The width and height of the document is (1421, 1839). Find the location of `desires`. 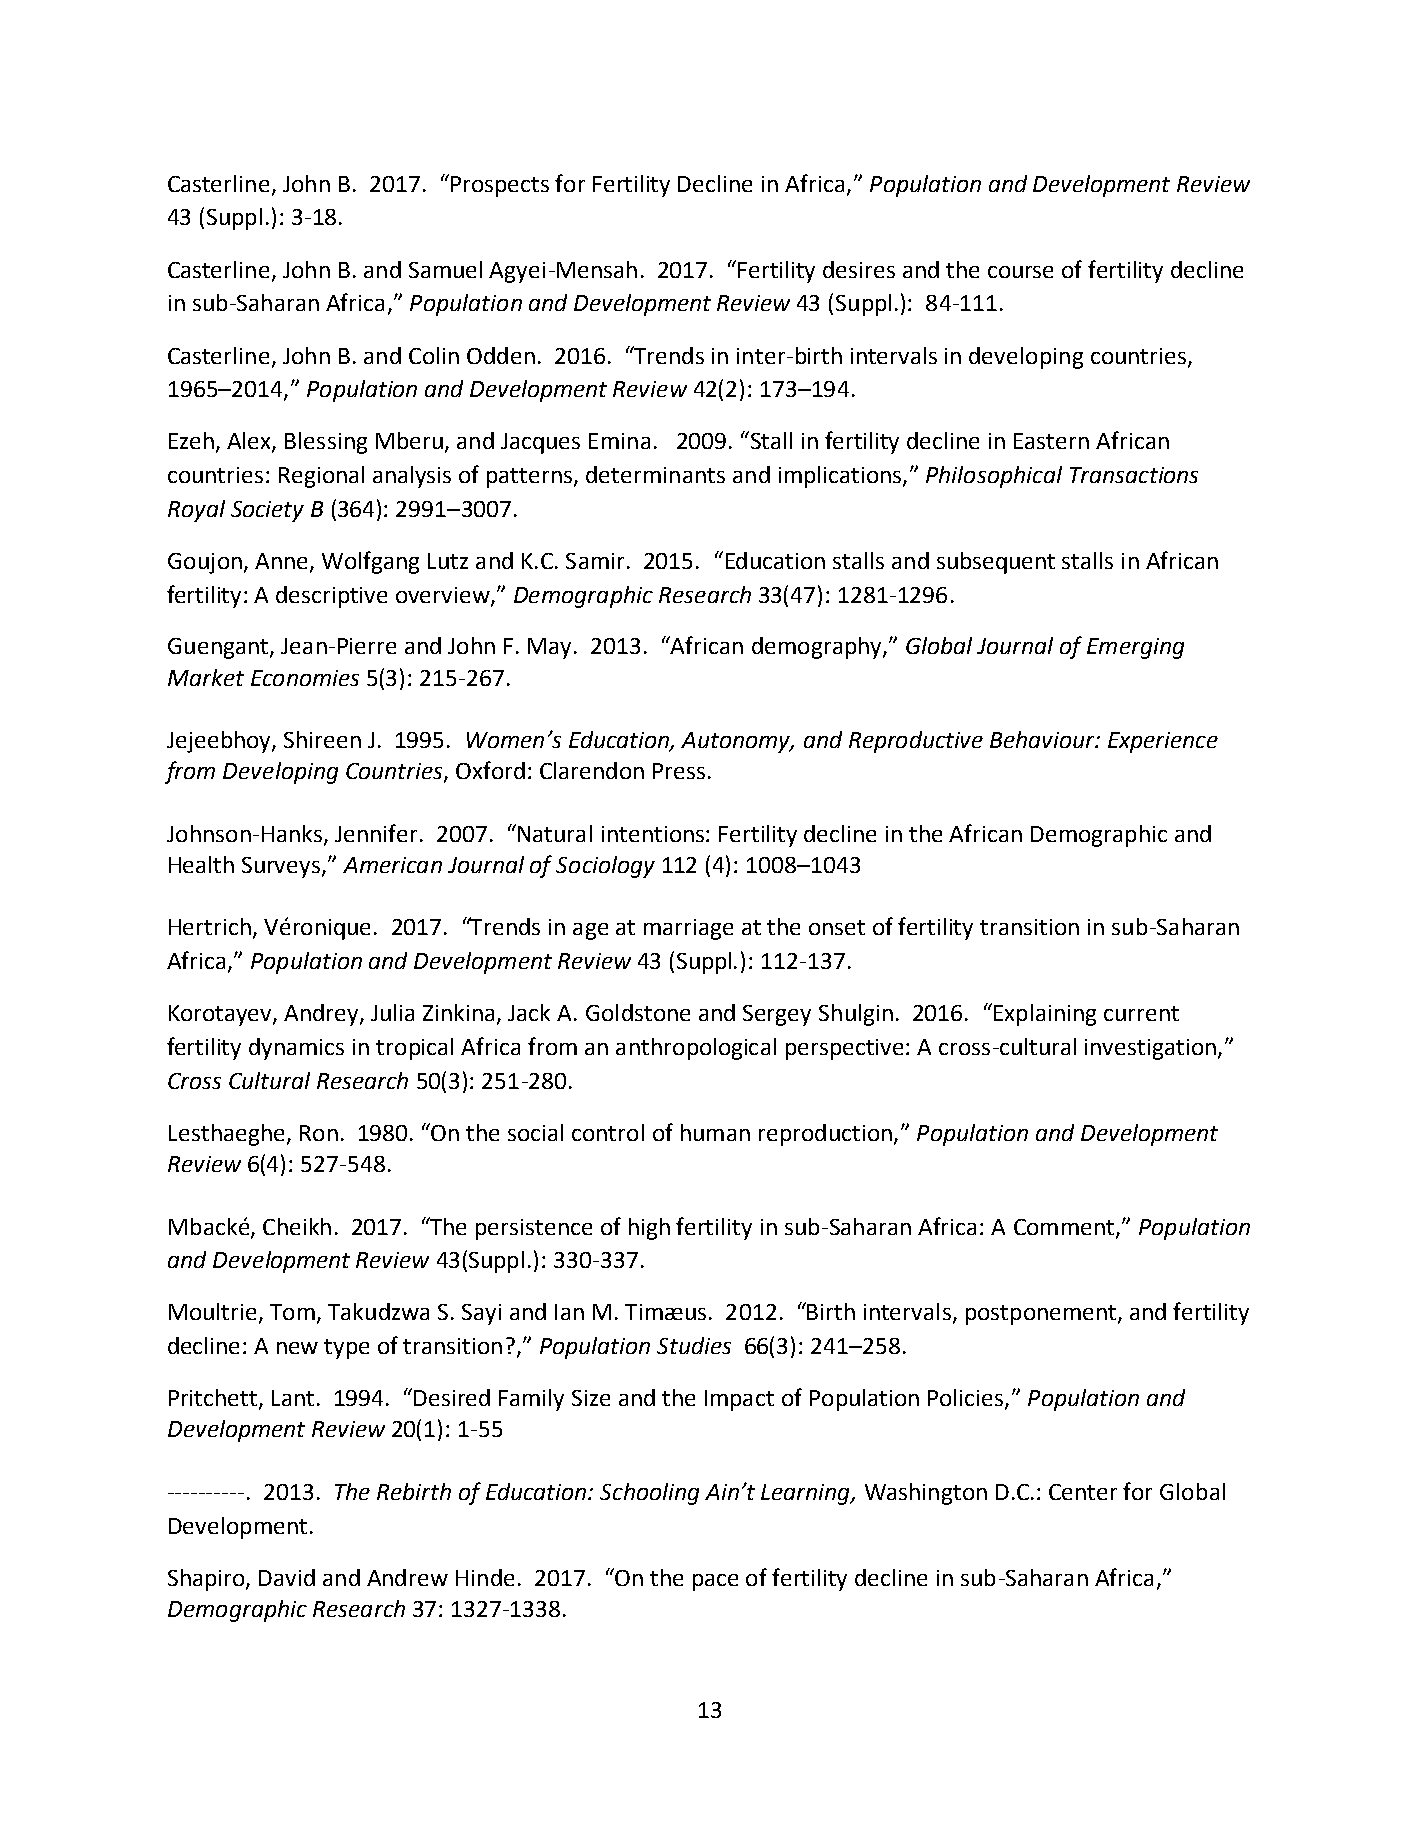

desires is located at coordinates (859, 269).
